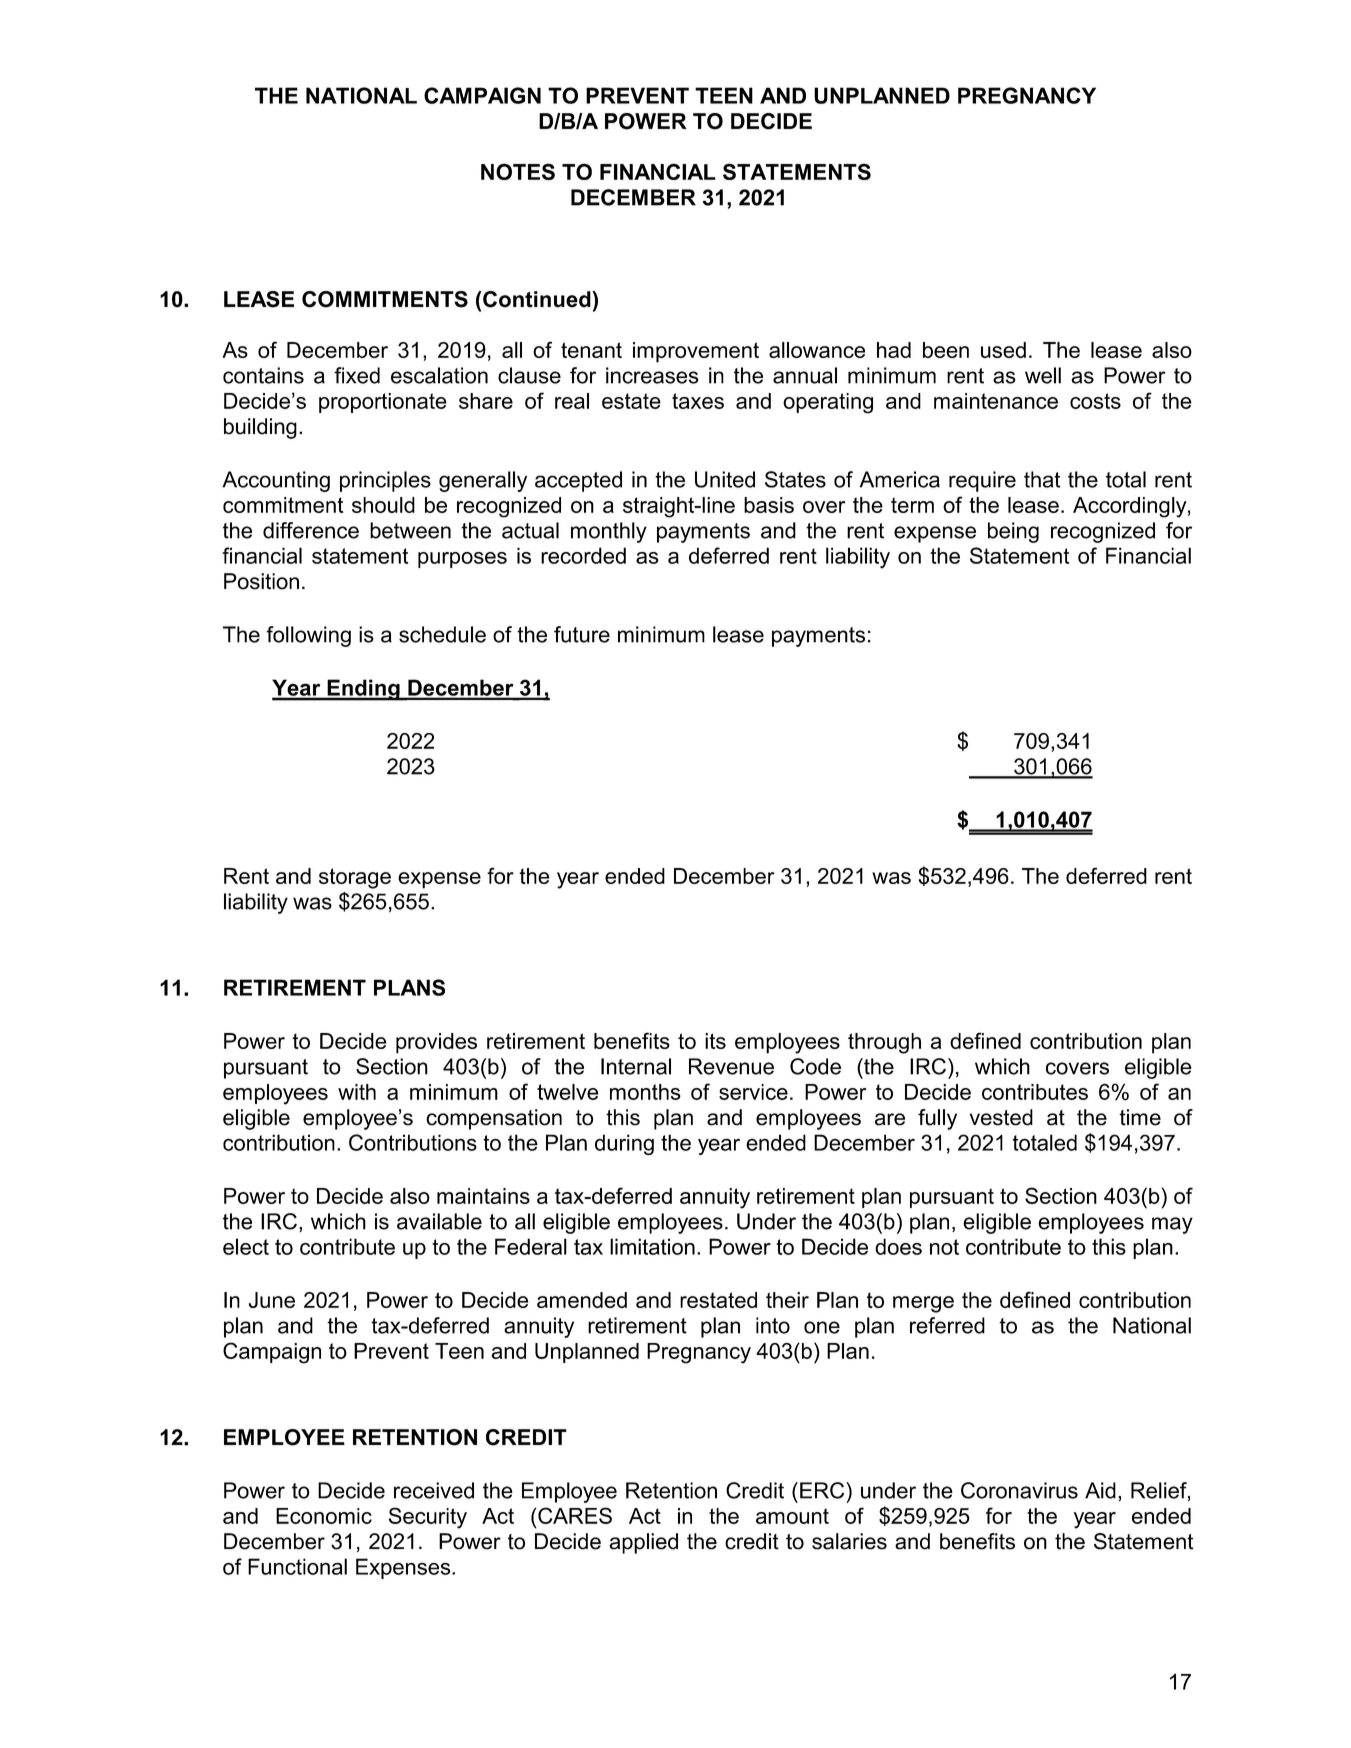  Describe the element at coordinates (385, 481) in the screenshot. I see `principles` at that location.
